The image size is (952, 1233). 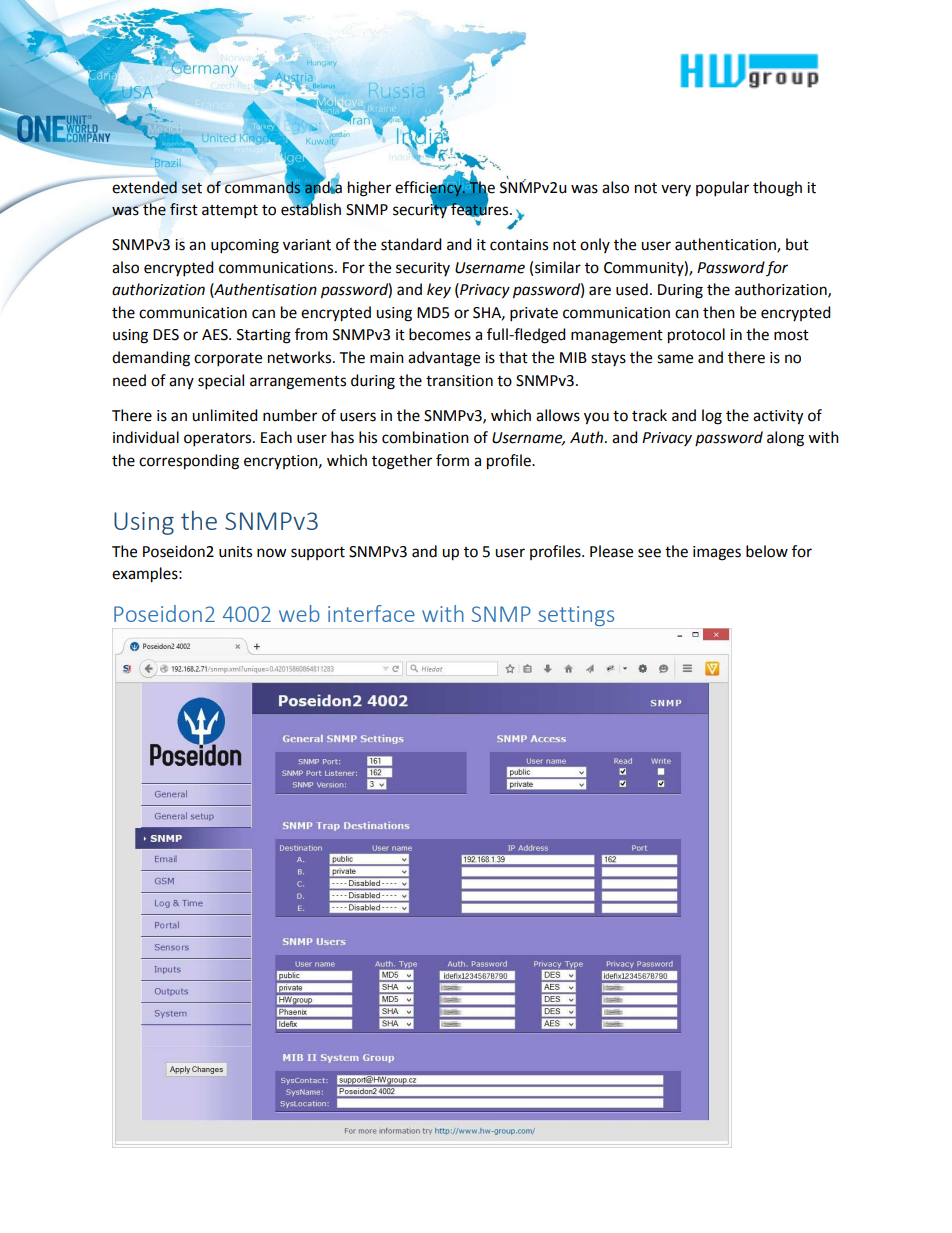 I want to click on first, so click(x=184, y=209).
